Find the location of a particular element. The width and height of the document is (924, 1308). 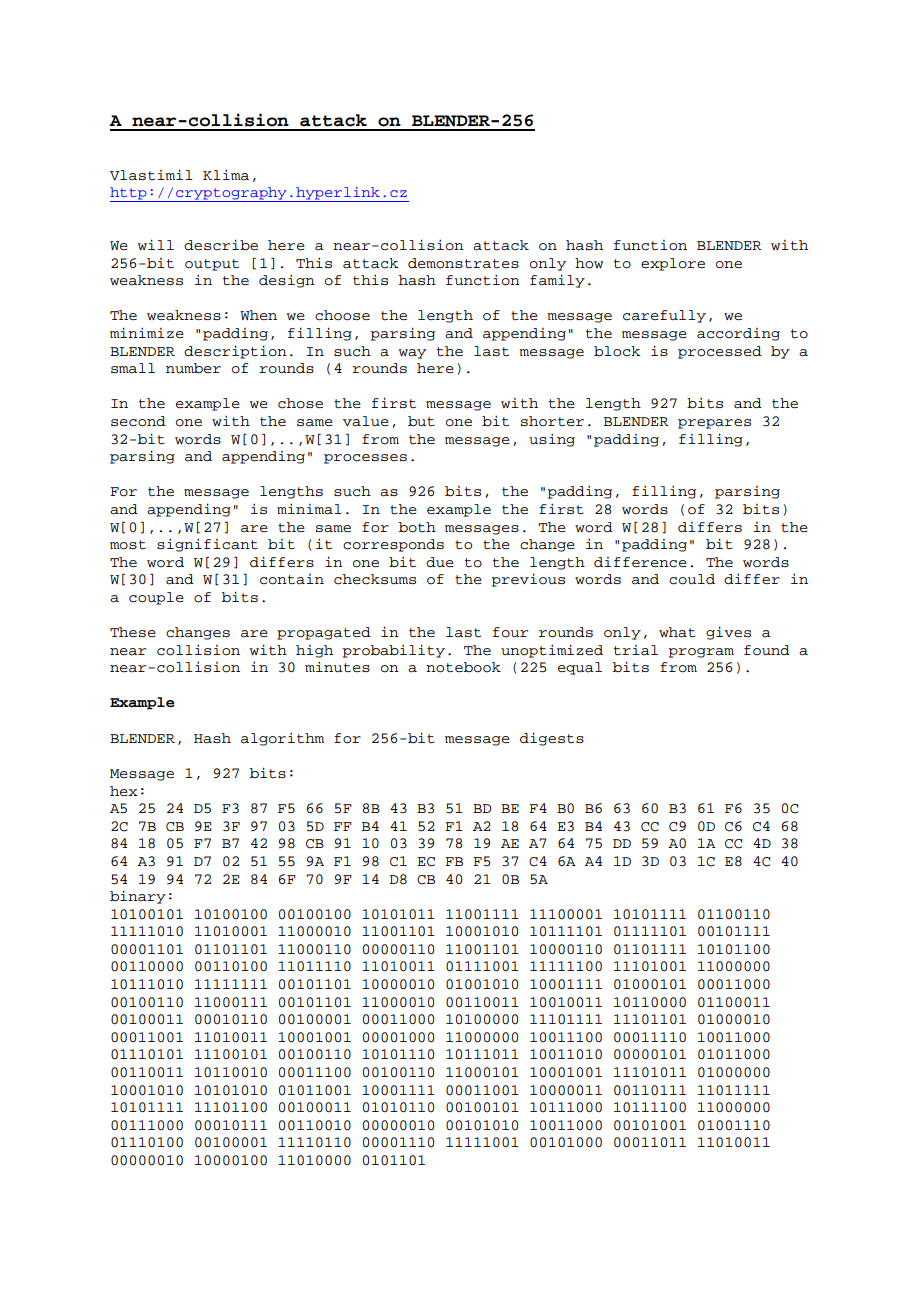

processed is located at coordinates (720, 352).
